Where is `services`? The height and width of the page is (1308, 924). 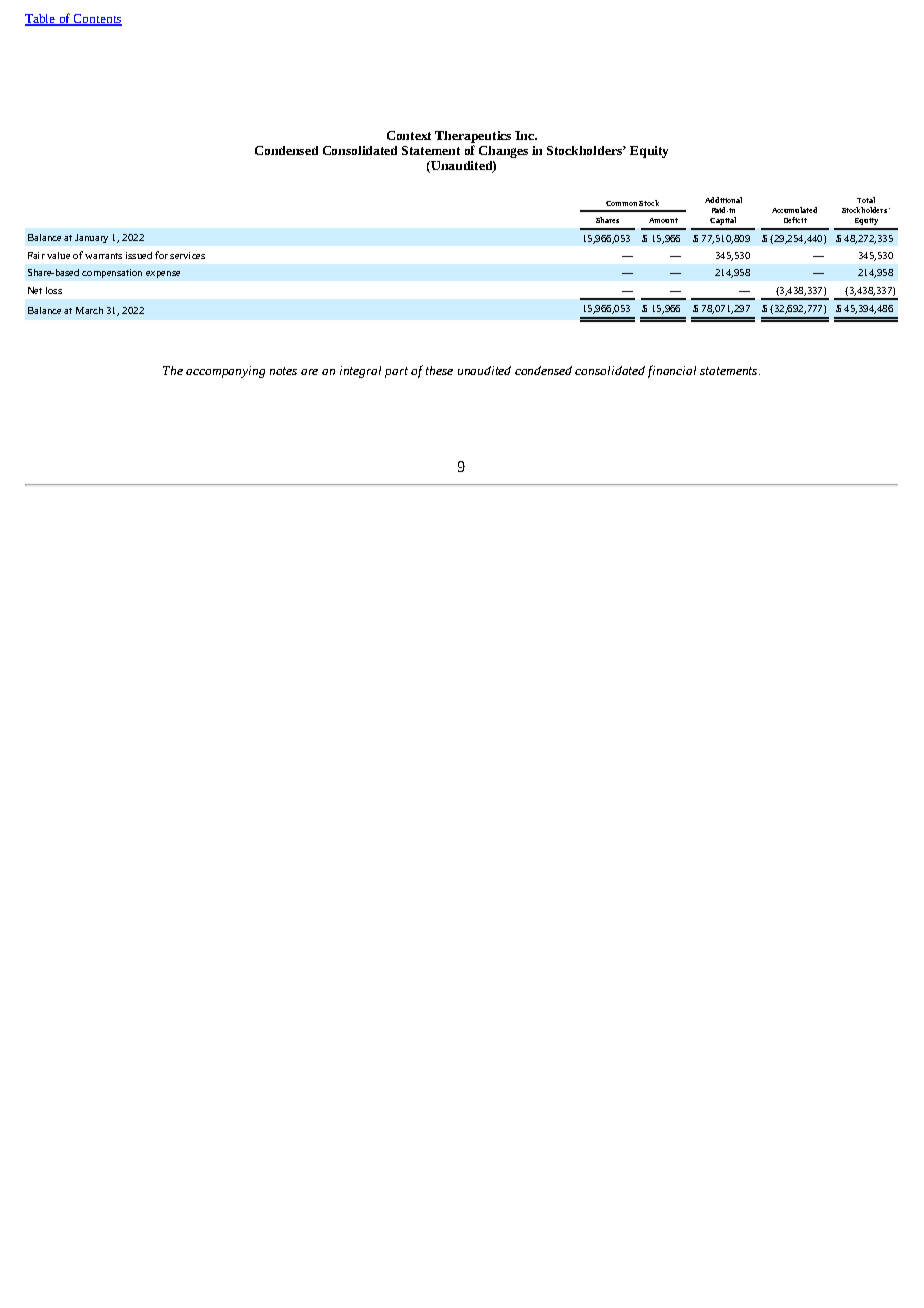
services is located at coordinates (187, 255).
